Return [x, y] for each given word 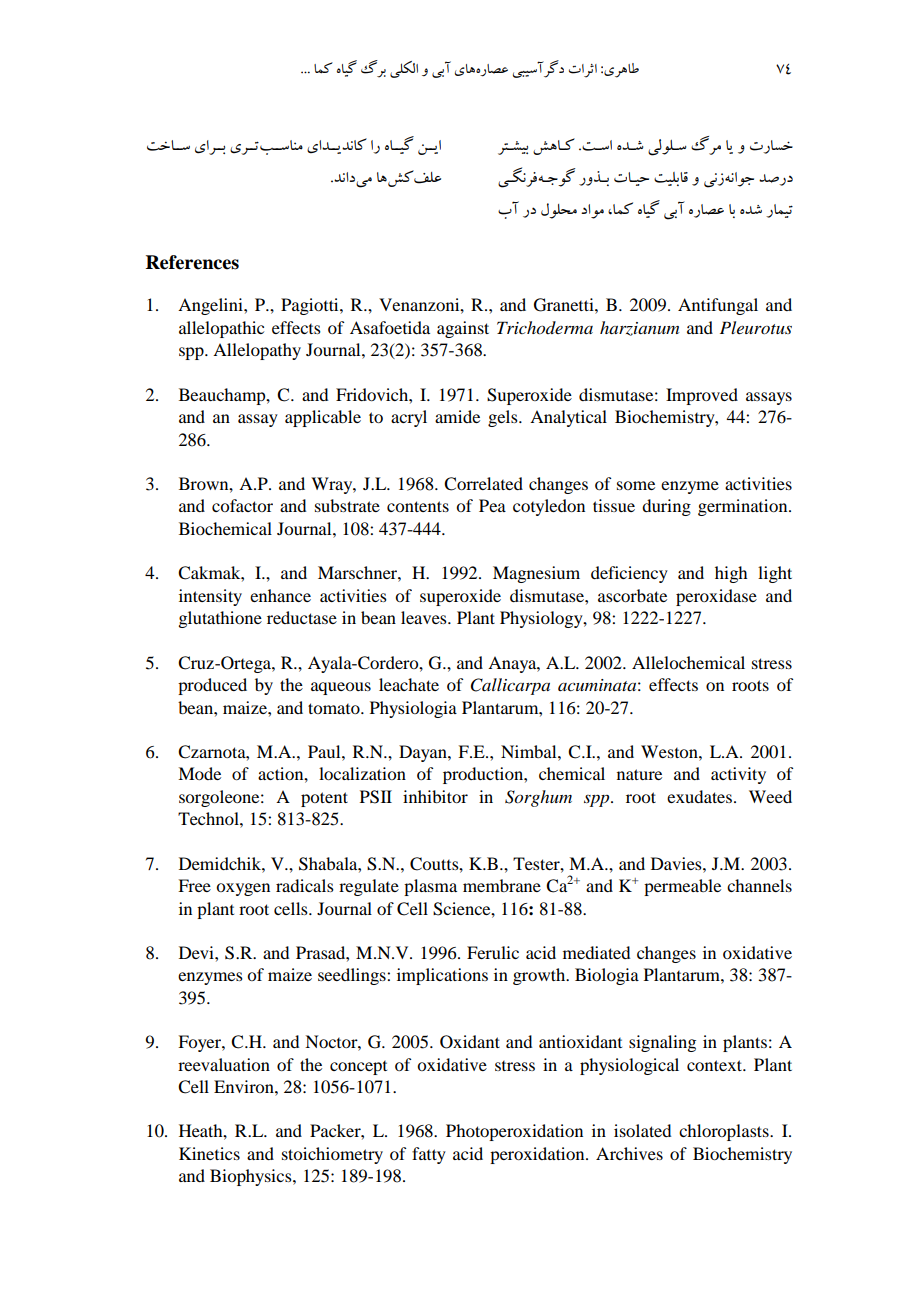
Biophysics [252, 1177]
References [192, 262]
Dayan [424, 753]
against [463, 329]
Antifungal [718, 306]
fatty [429, 1155]
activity [738, 775]
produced [212, 686]
